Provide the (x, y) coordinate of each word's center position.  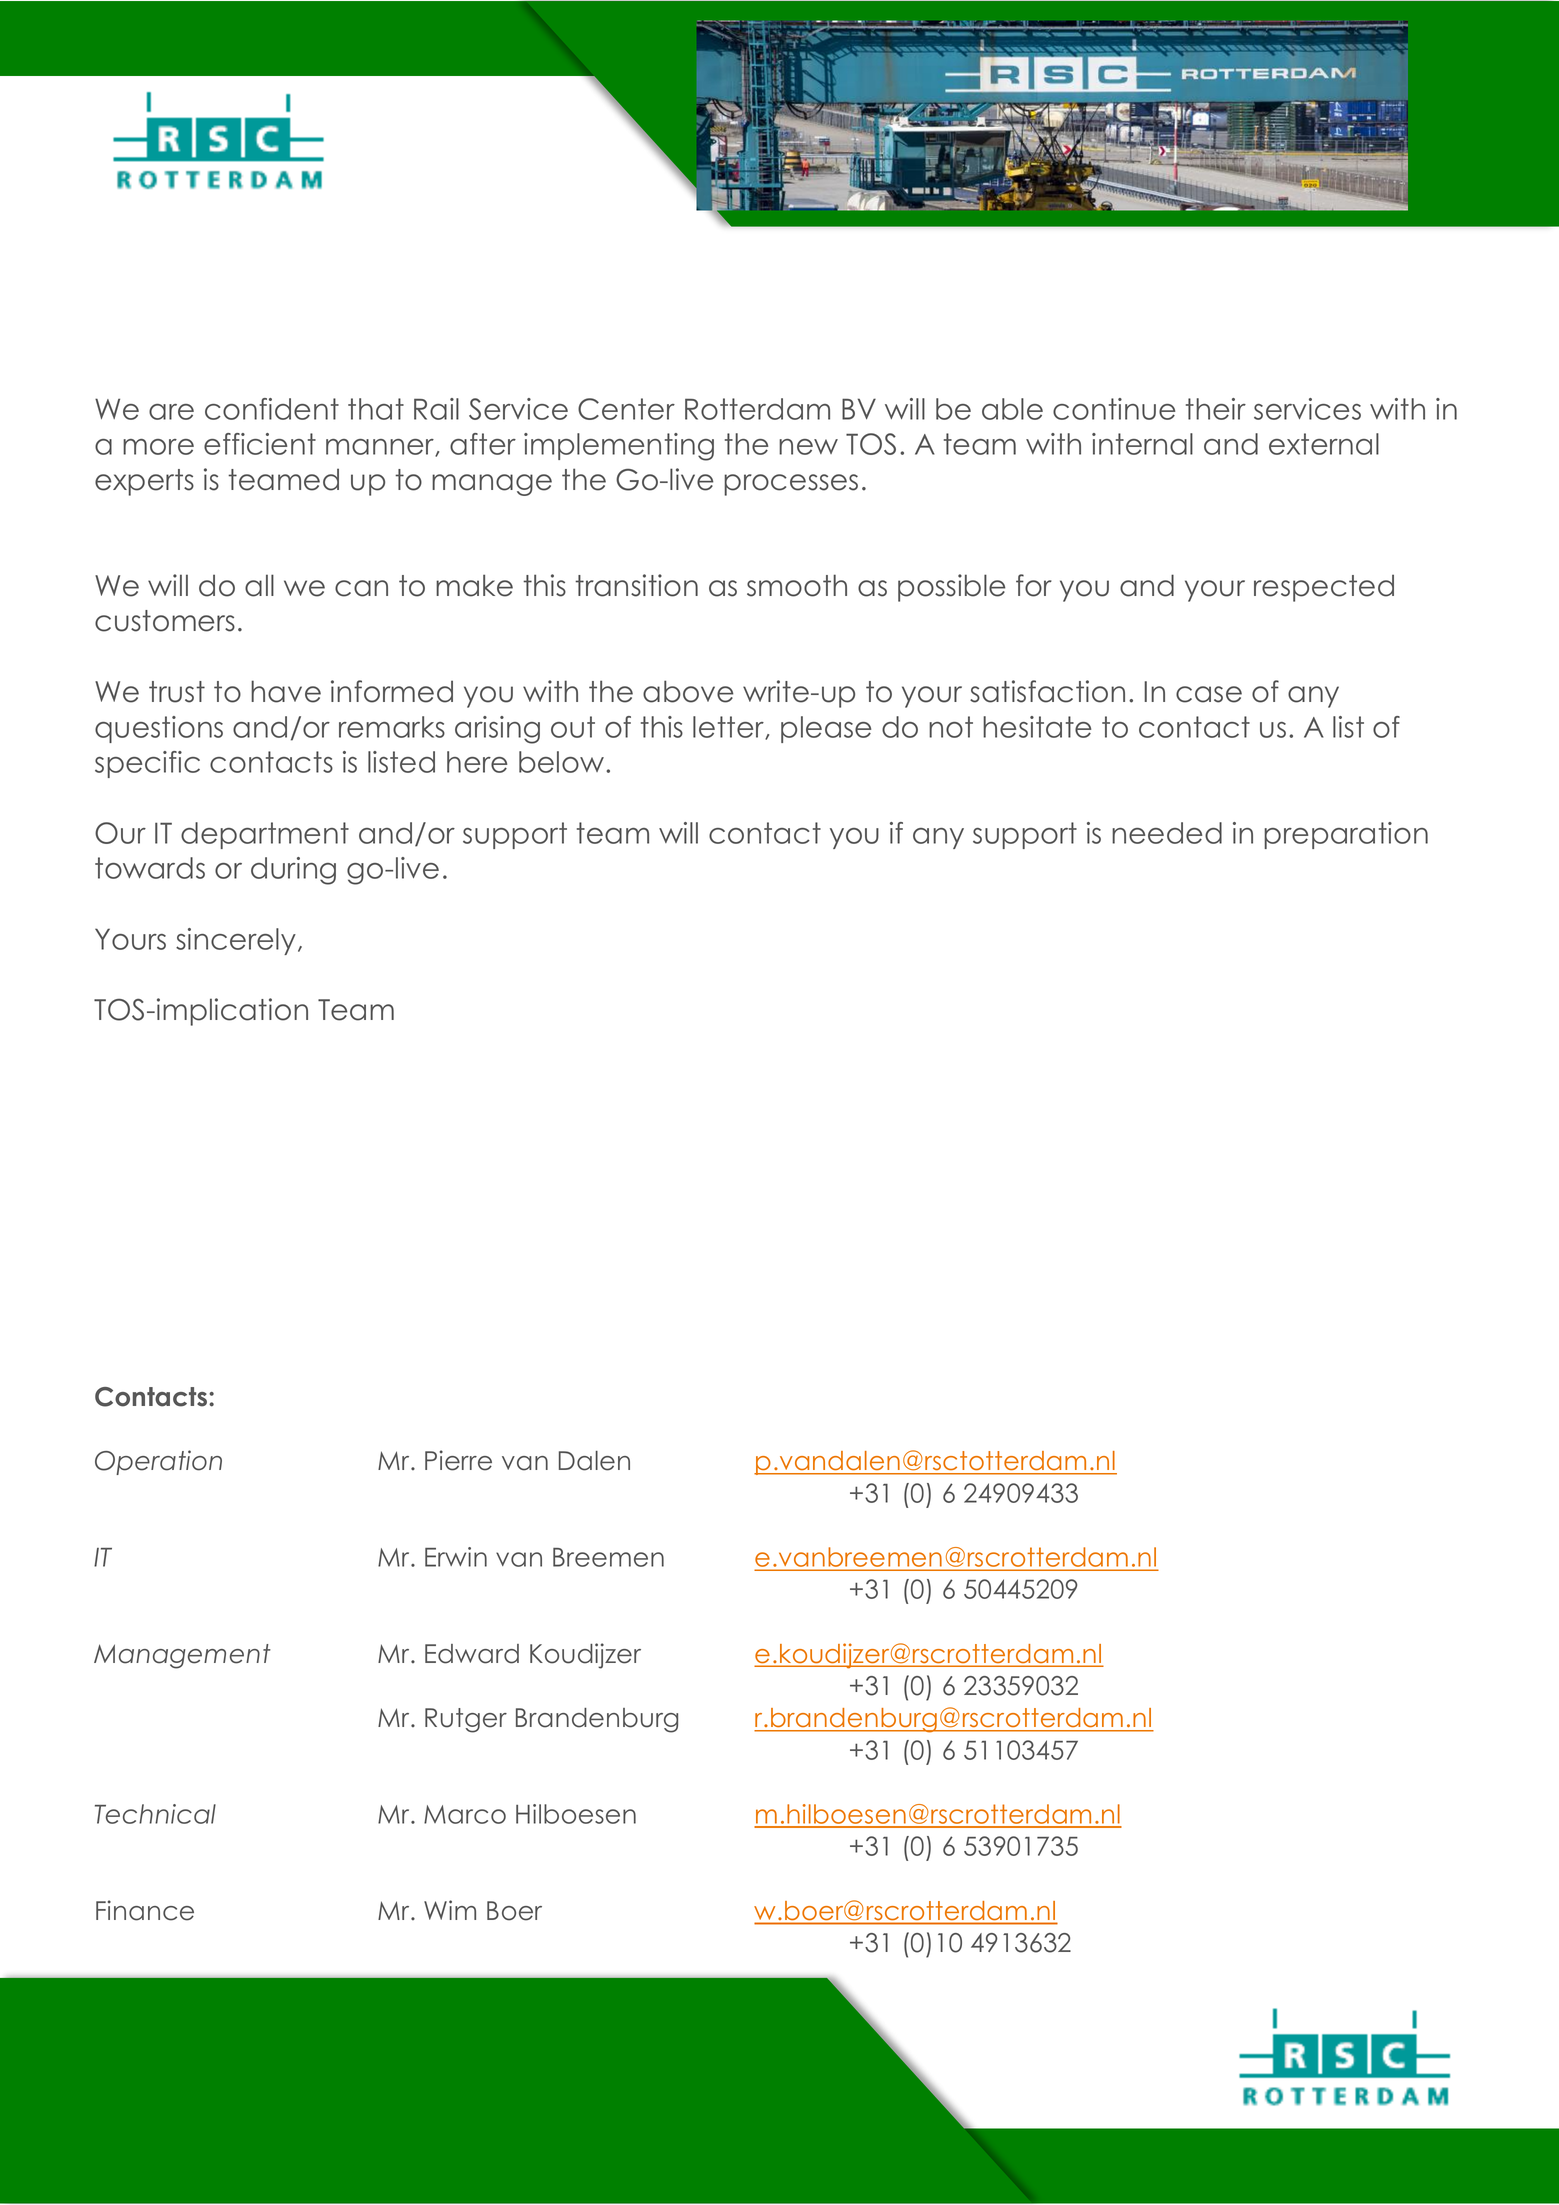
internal (1142, 444)
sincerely (237, 941)
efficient (260, 444)
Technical (155, 1814)
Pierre (458, 1460)
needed (1167, 833)
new (808, 447)
